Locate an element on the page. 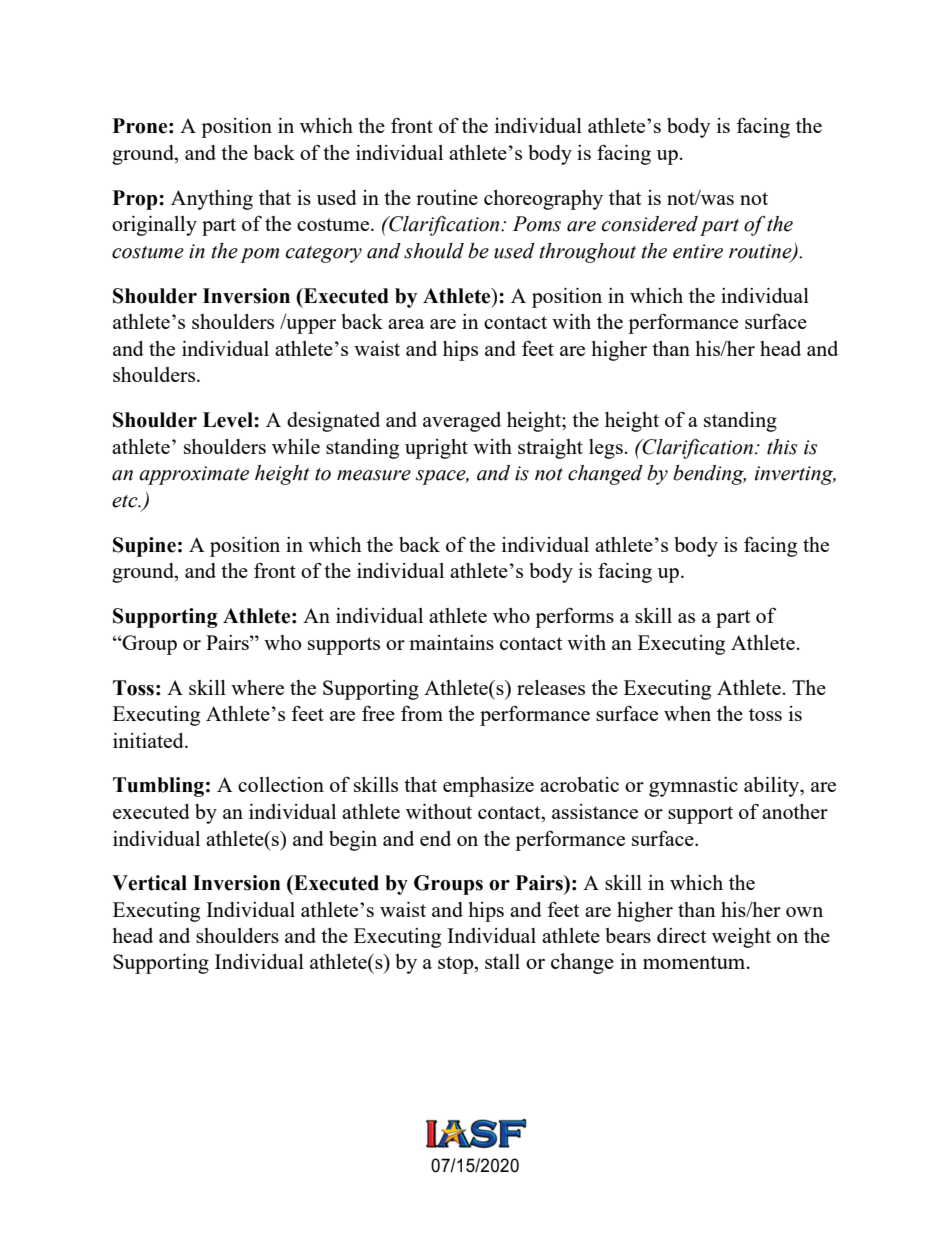  entire is located at coordinates (698, 251).
